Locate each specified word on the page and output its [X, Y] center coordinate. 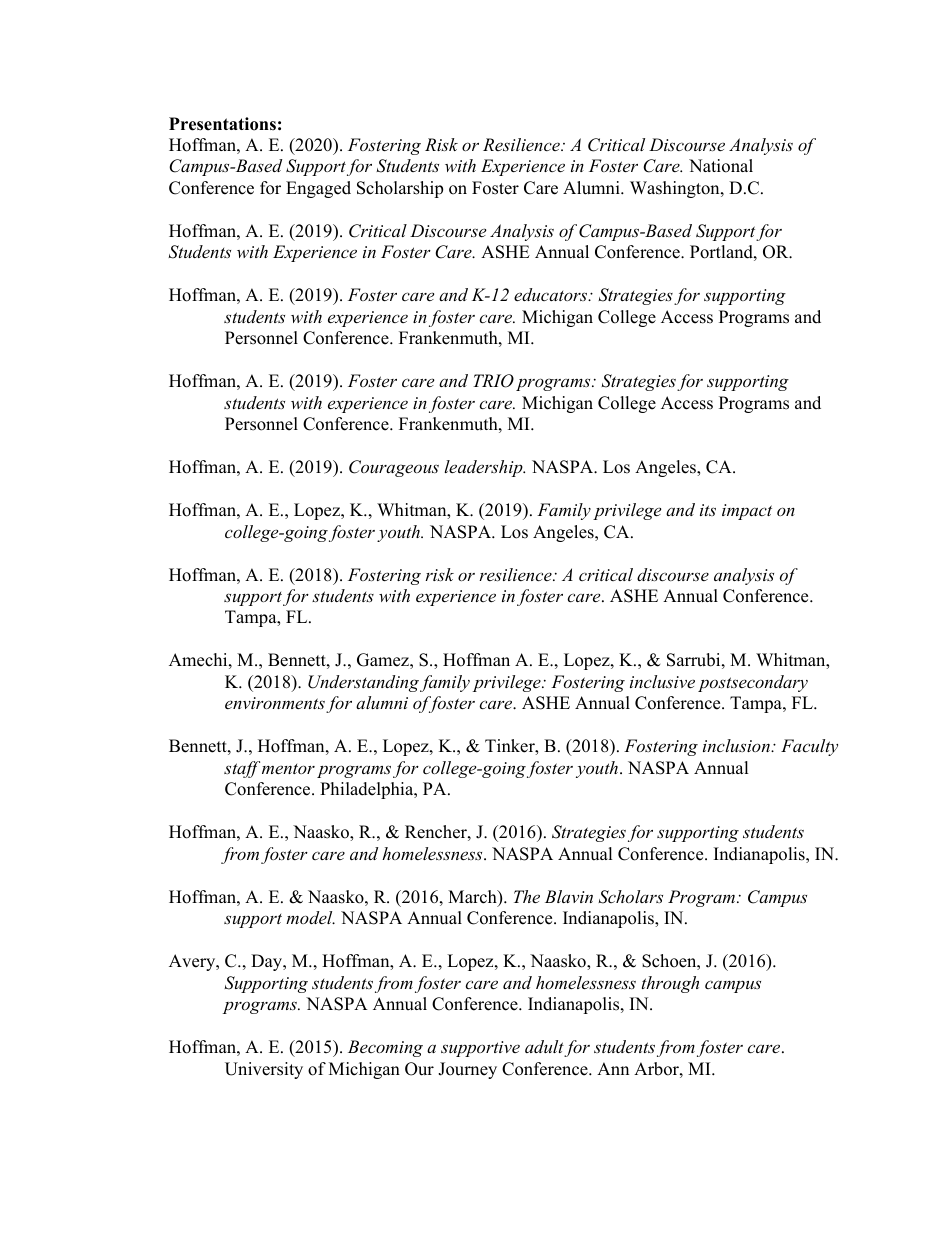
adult [544, 1046]
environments [275, 703]
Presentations [222, 124]
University [264, 1070]
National [721, 166]
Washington [676, 189]
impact [747, 512]
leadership [484, 468]
